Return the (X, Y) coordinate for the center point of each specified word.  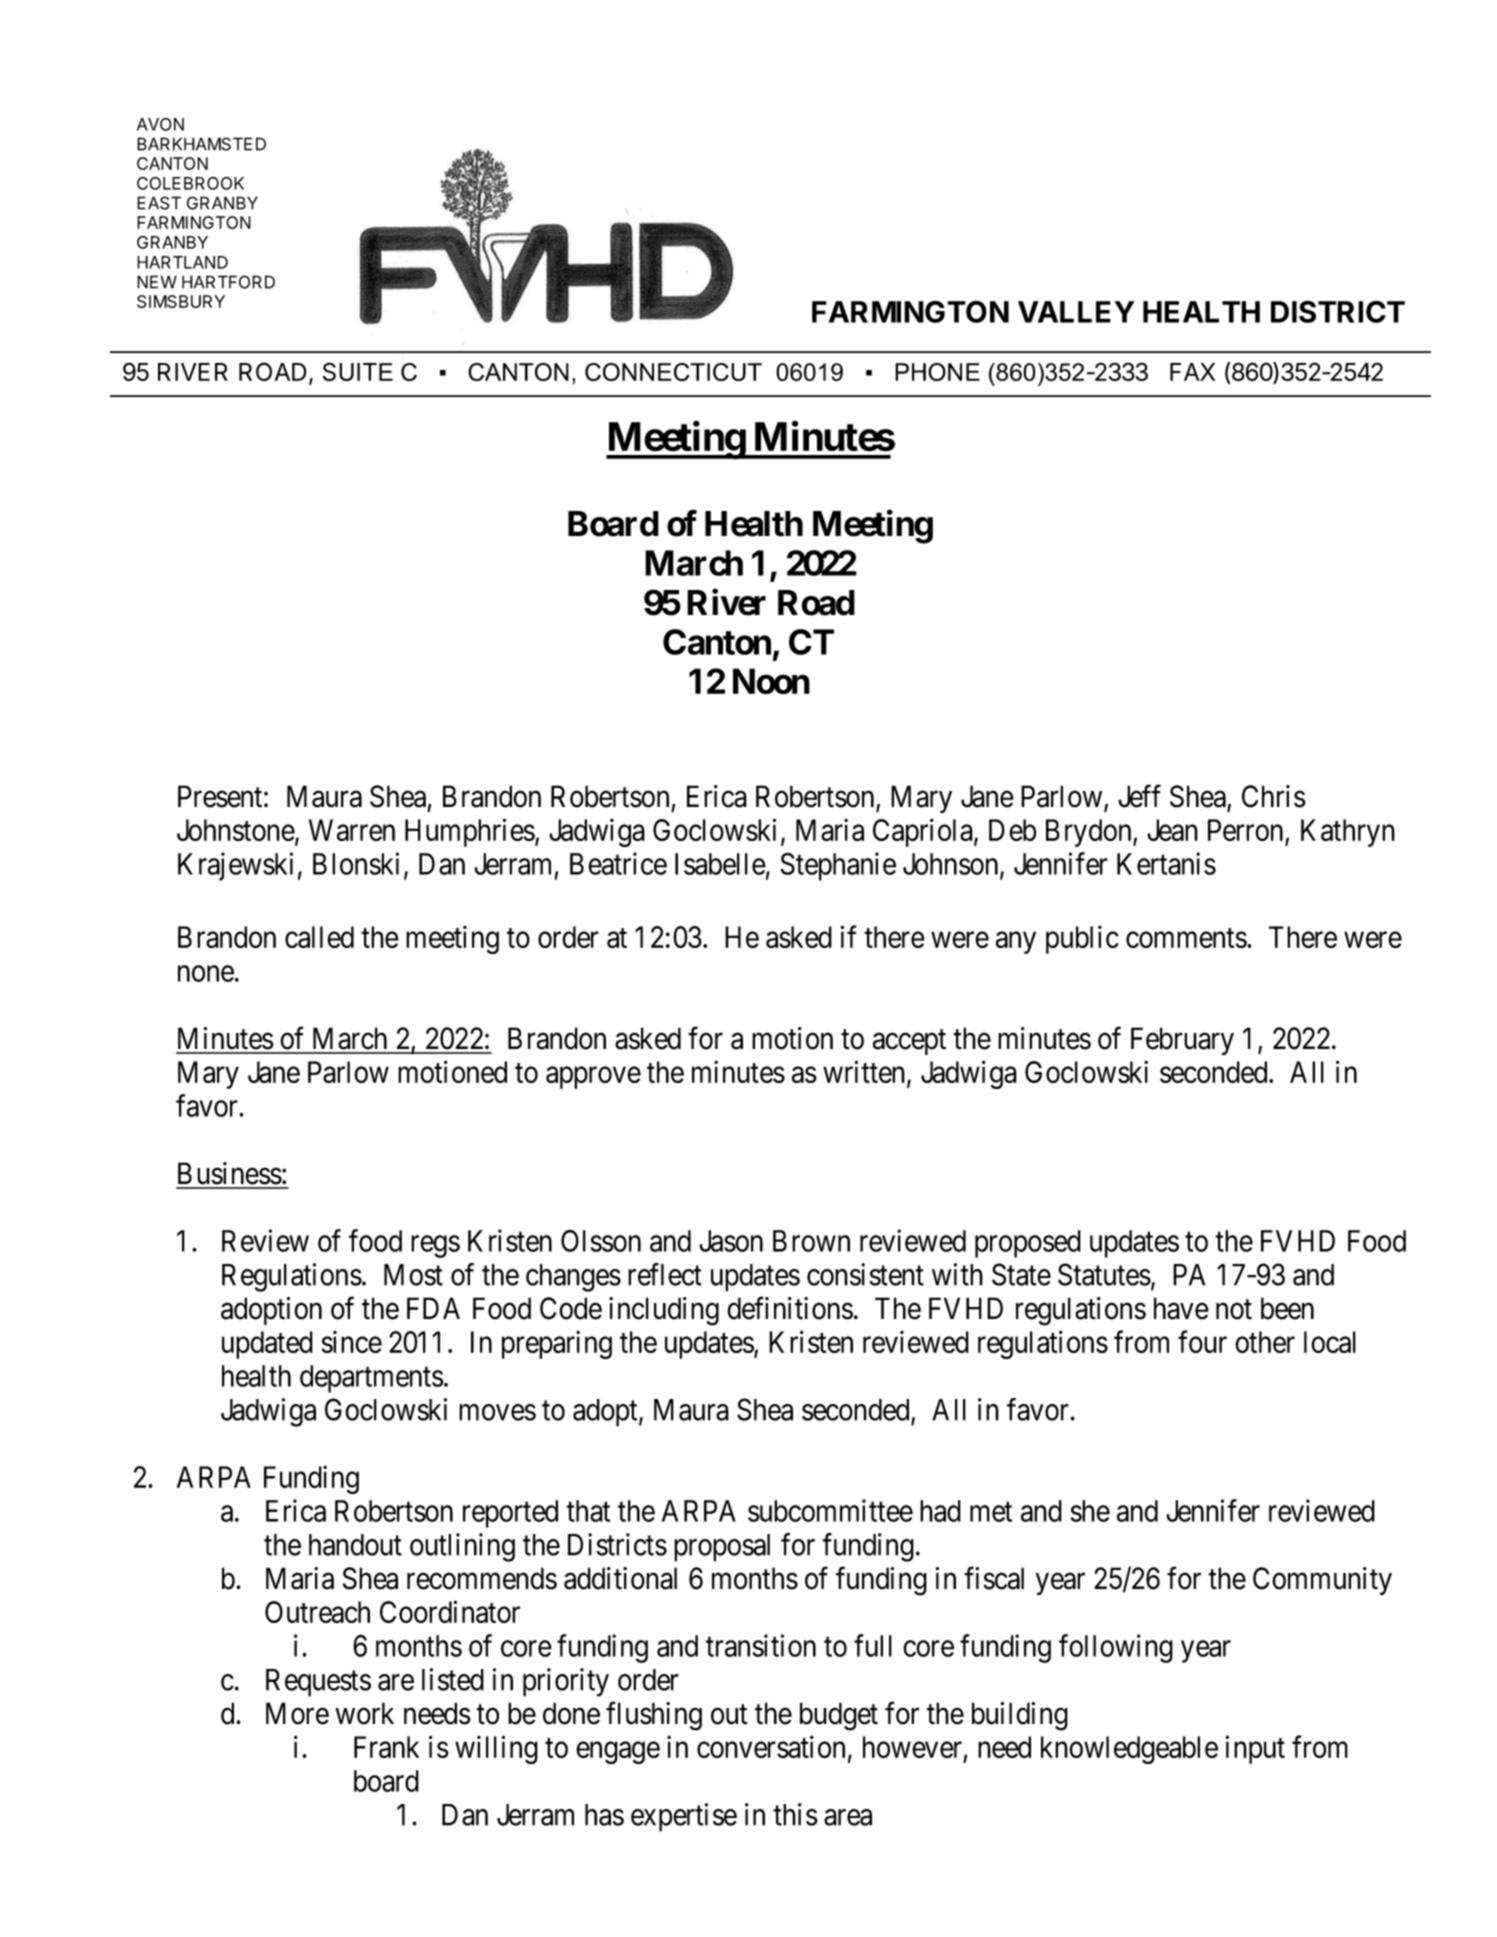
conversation (771, 1746)
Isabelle (720, 864)
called (319, 937)
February (1182, 1041)
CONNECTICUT (673, 372)
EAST (159, 203)
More (297, 1713)
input (1255, 1749)
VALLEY (1076, 312)
